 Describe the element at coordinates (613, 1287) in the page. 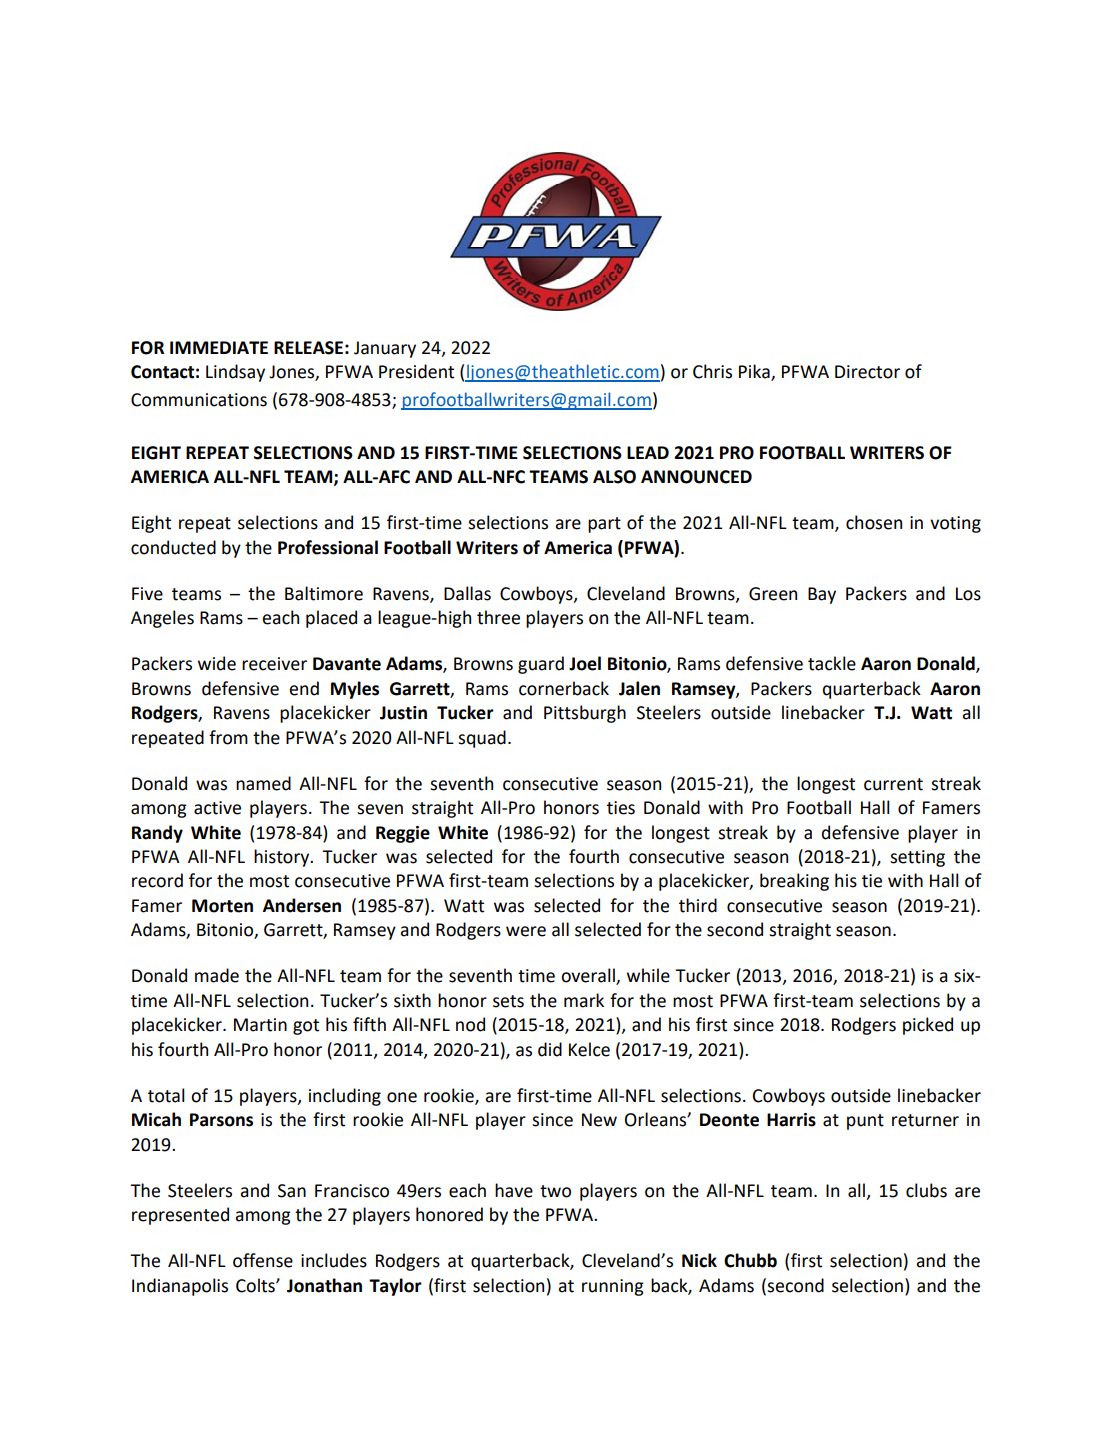

I see `running` at that location.
